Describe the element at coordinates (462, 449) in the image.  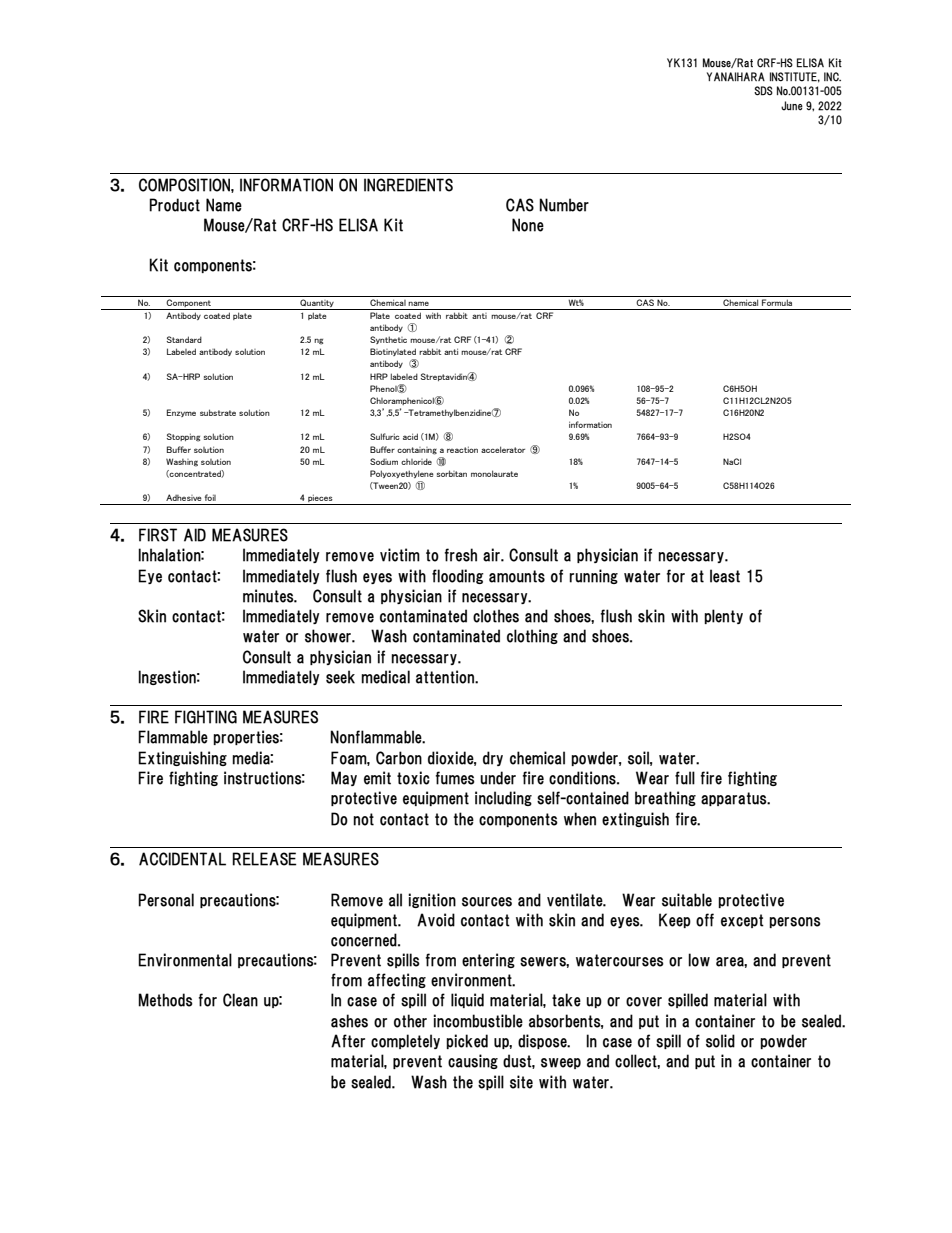
I see `reaction` at that location.
